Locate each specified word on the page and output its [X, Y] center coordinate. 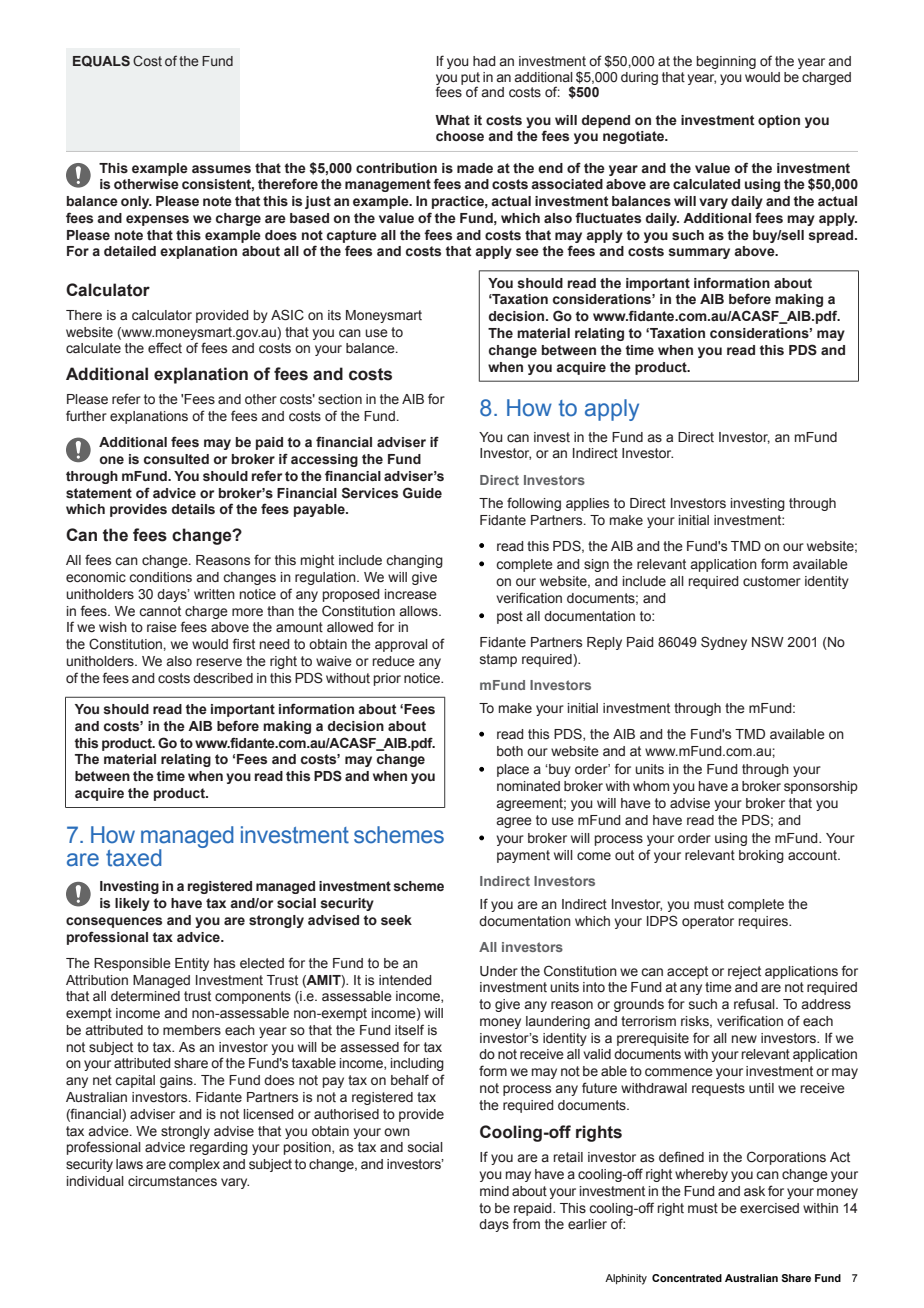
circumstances [172, 1181]
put [470, 79]
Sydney [724, 643]
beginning [726, 62]
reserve [219, 662]
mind [494, 1191]
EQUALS [101, 61]
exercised [769, 1208]
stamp [498, 660]
